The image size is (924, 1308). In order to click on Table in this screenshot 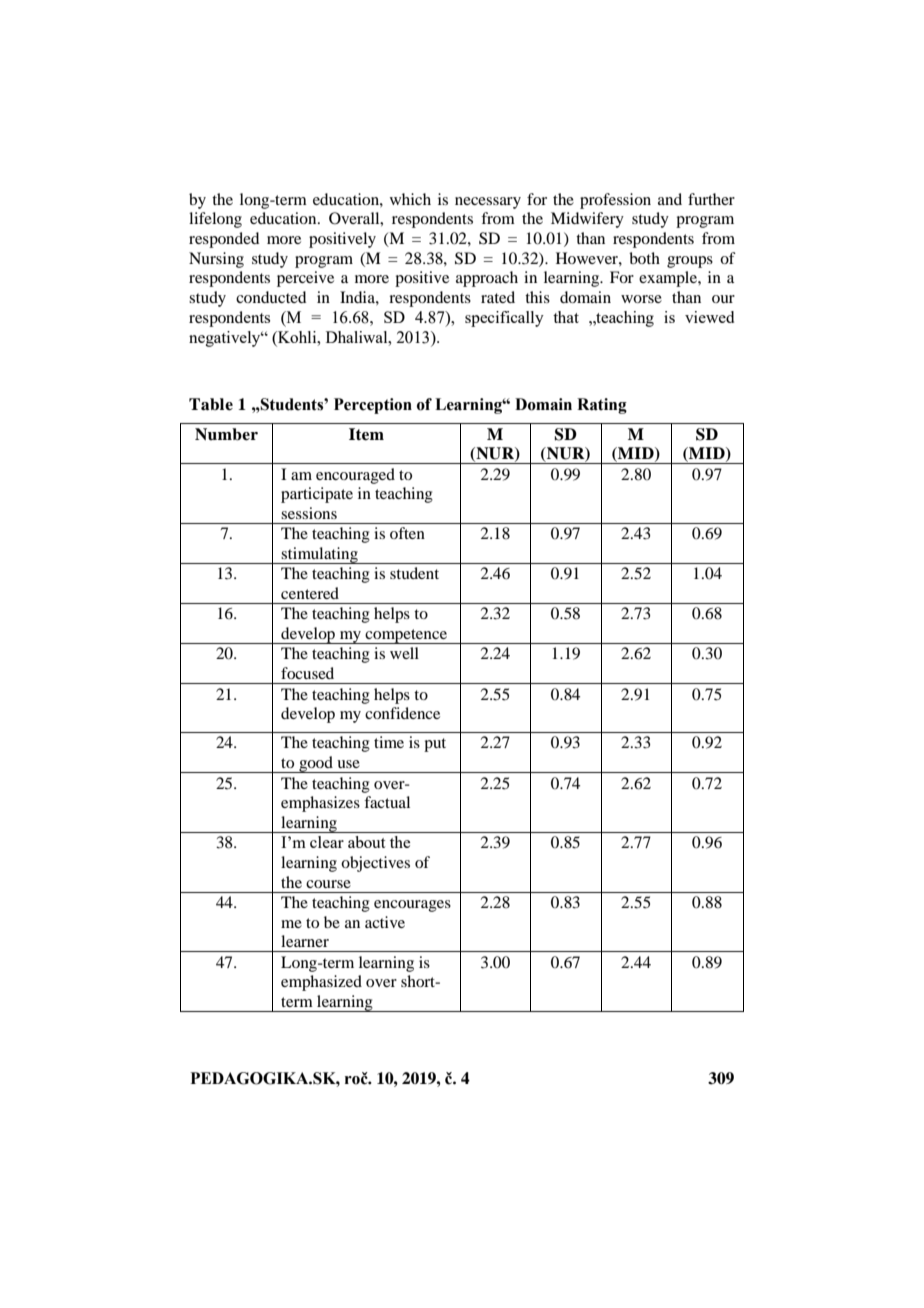, I will do `click(211, 404)`.
